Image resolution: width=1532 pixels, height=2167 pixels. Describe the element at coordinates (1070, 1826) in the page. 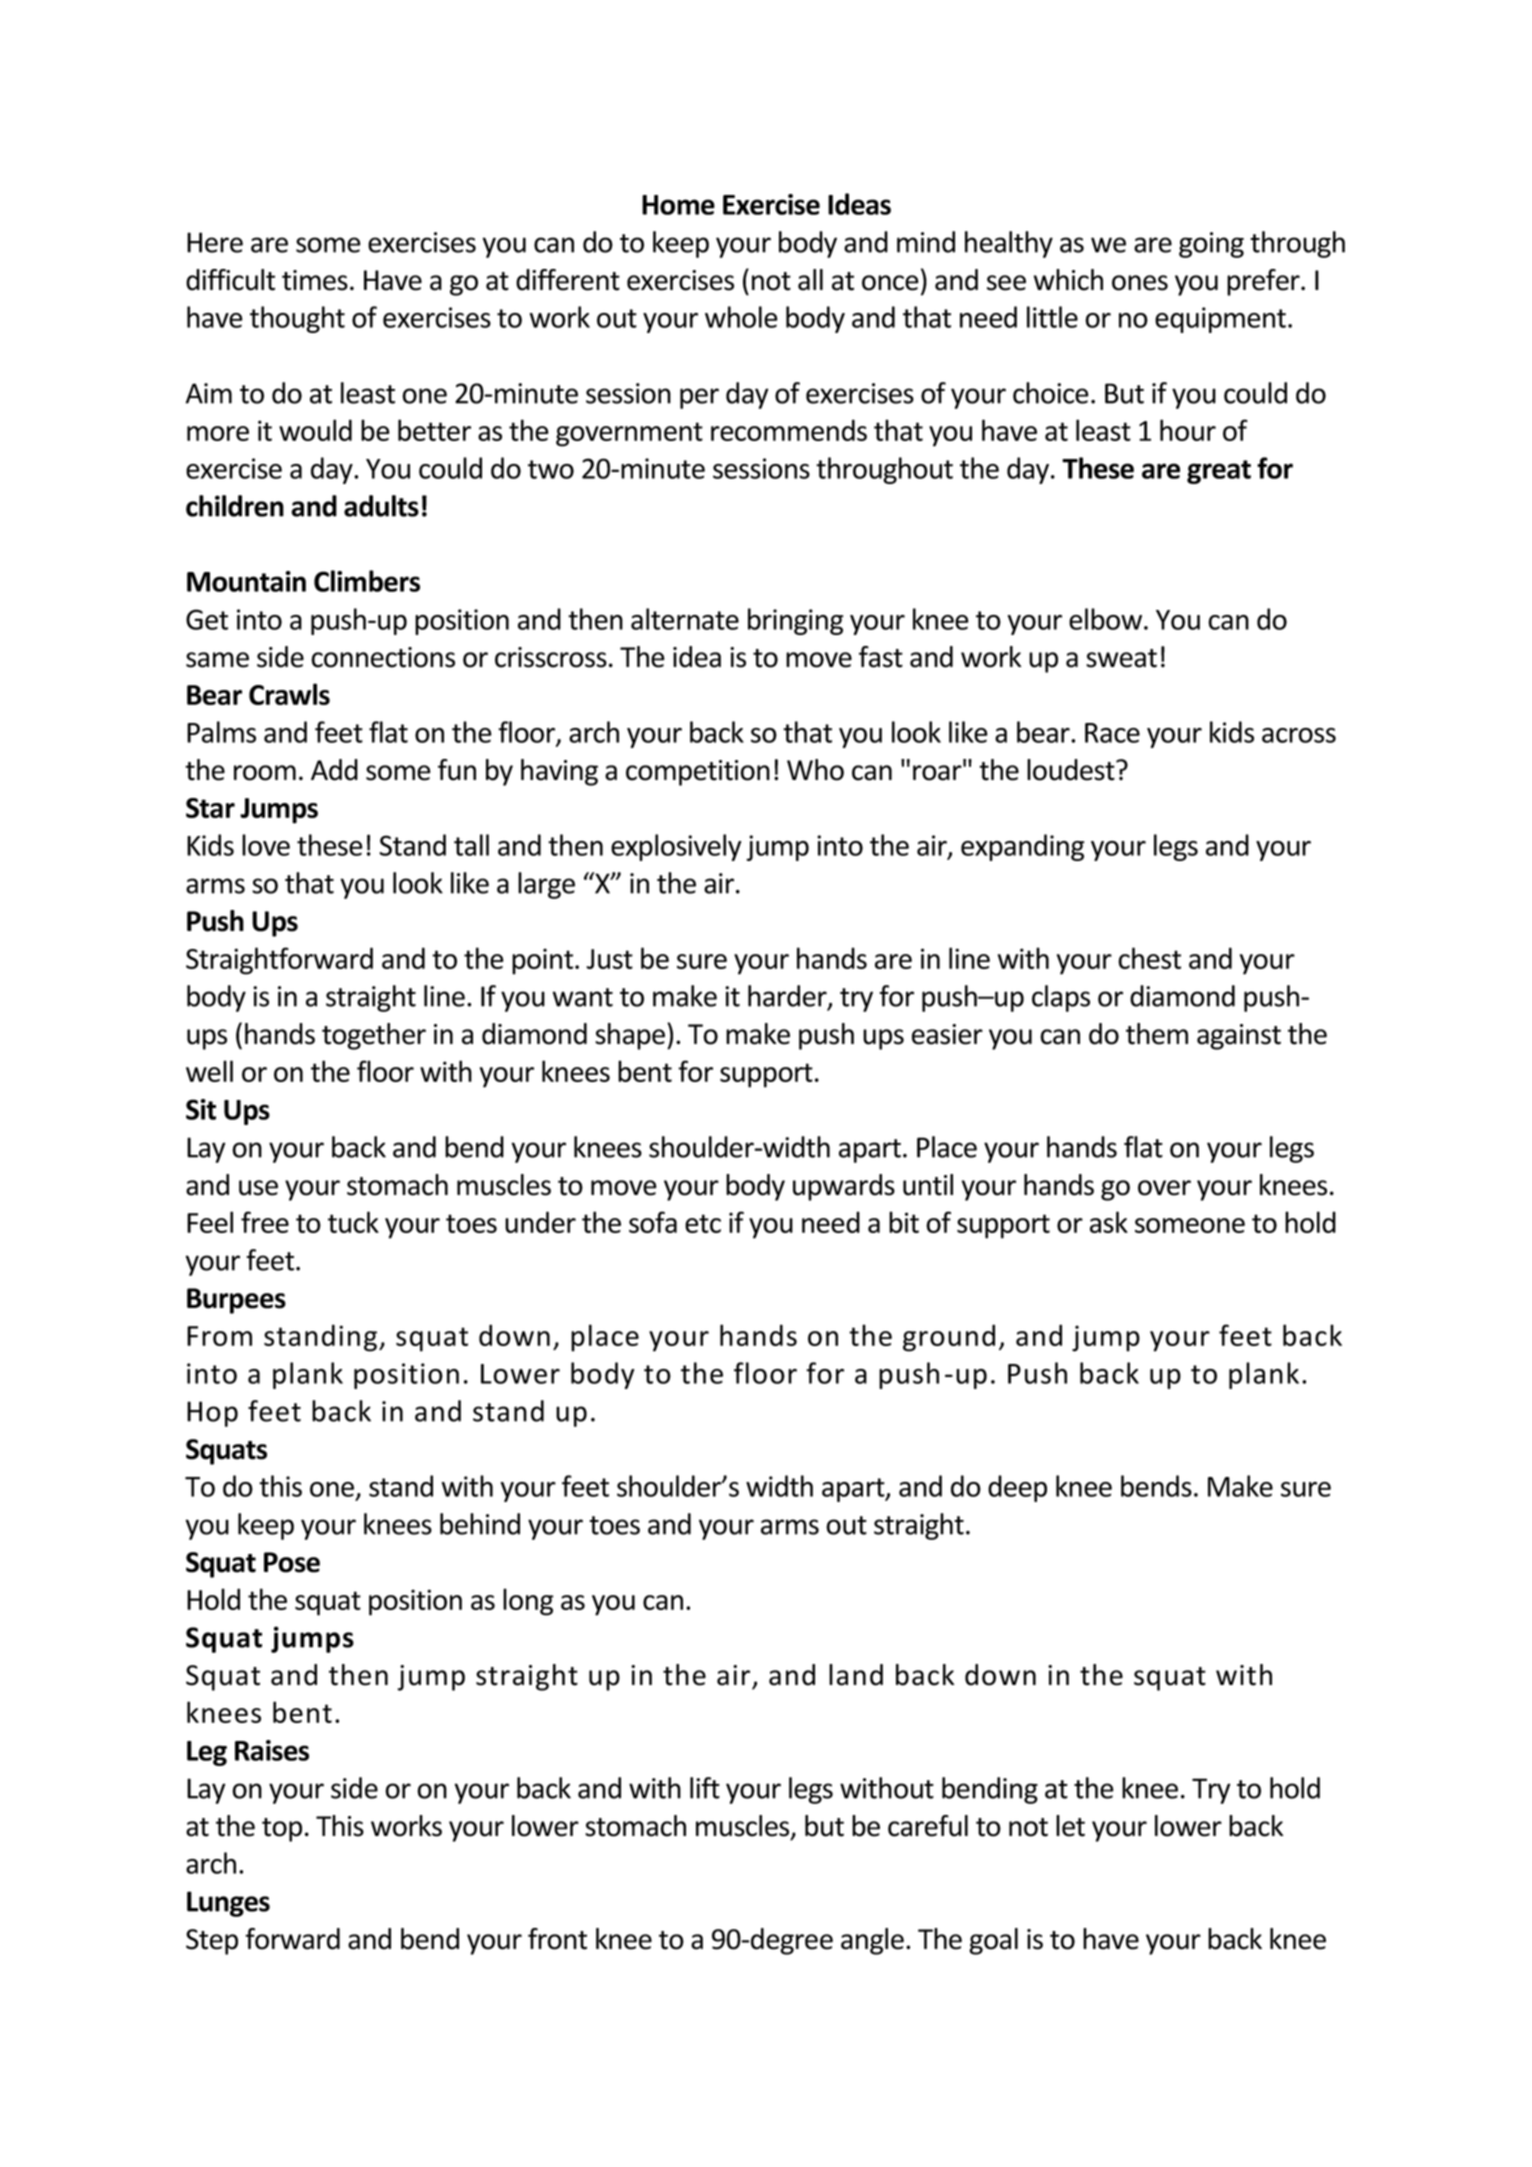

I see `let` at that location.
